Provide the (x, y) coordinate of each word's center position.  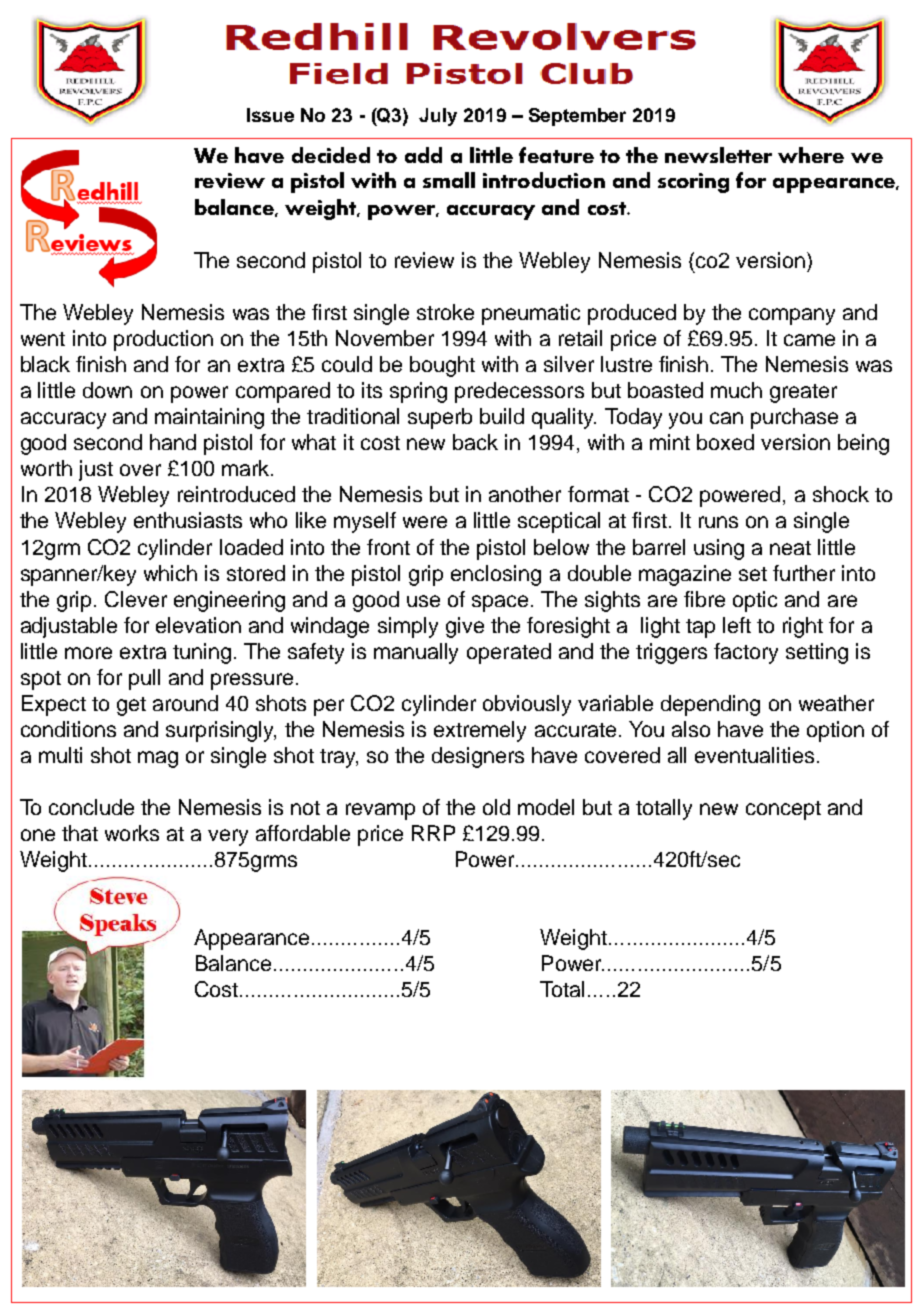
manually (416, 653)
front (388, 547)
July (438, 117)
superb (440, 418)
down (107, 390)
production (163, 340)
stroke (445, 312)
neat (790, 548)
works (132, 833)
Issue (270, 115)
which (170, 573)
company (792, 316)
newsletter (718, 155)
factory (746, 653)
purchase (794, 418)
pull (144, 679)
